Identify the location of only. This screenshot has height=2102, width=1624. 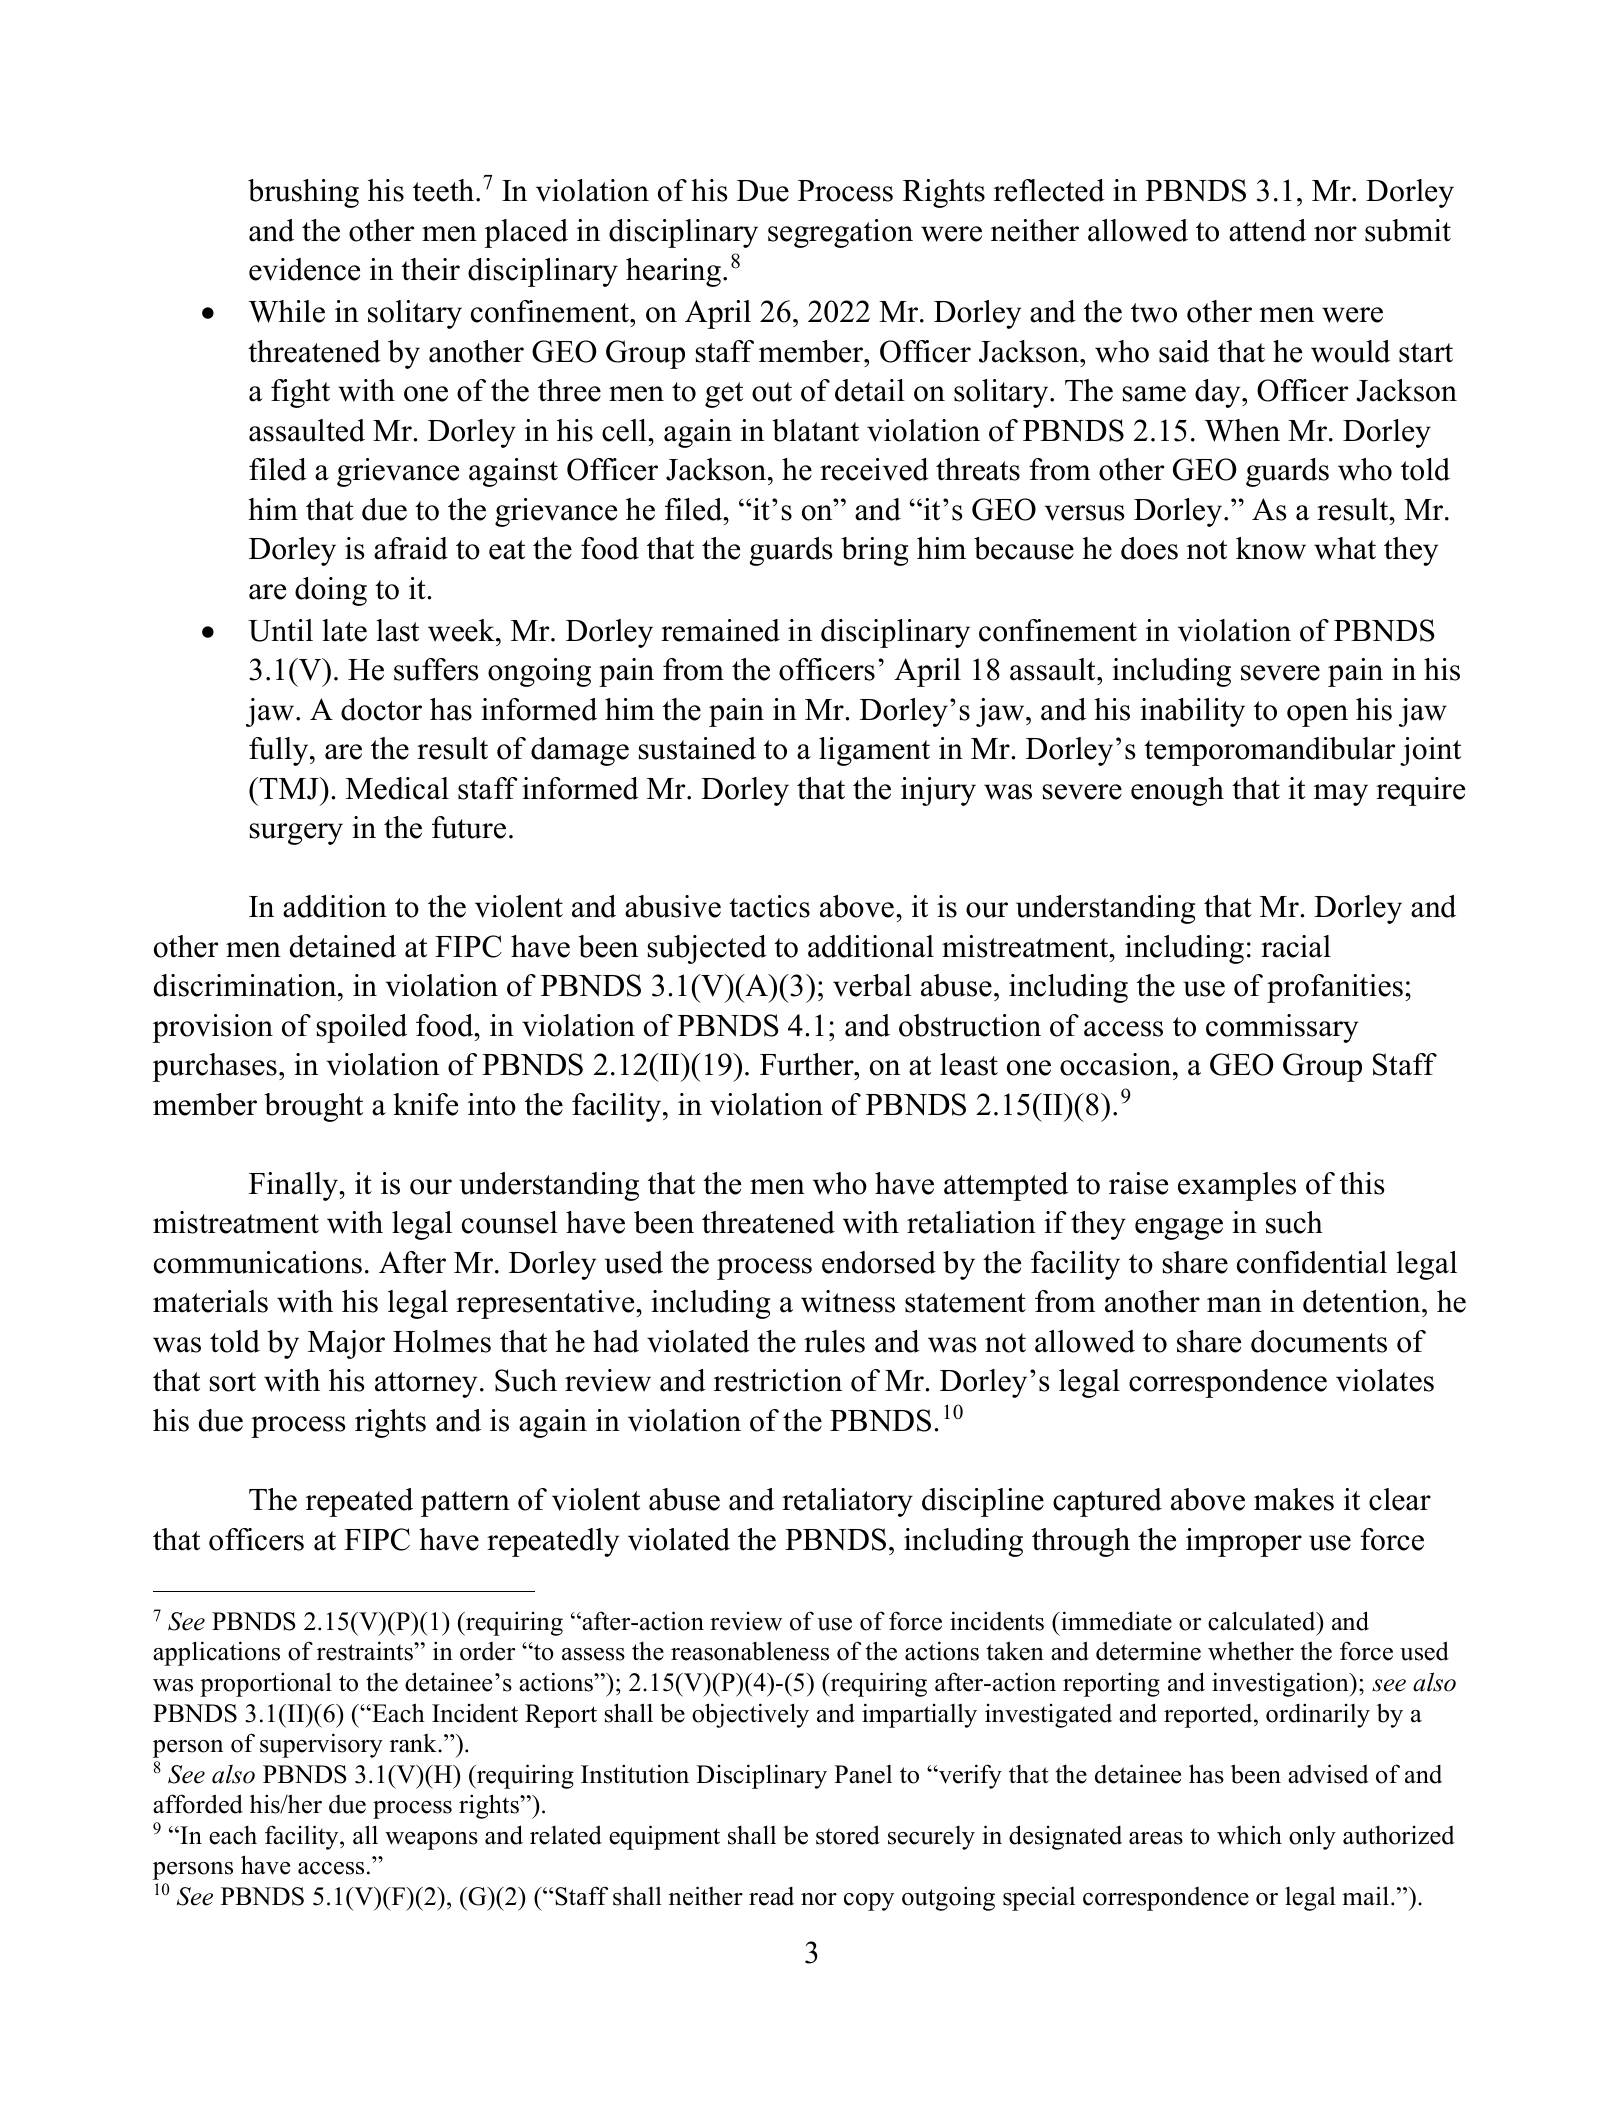
(1312, 1837).
